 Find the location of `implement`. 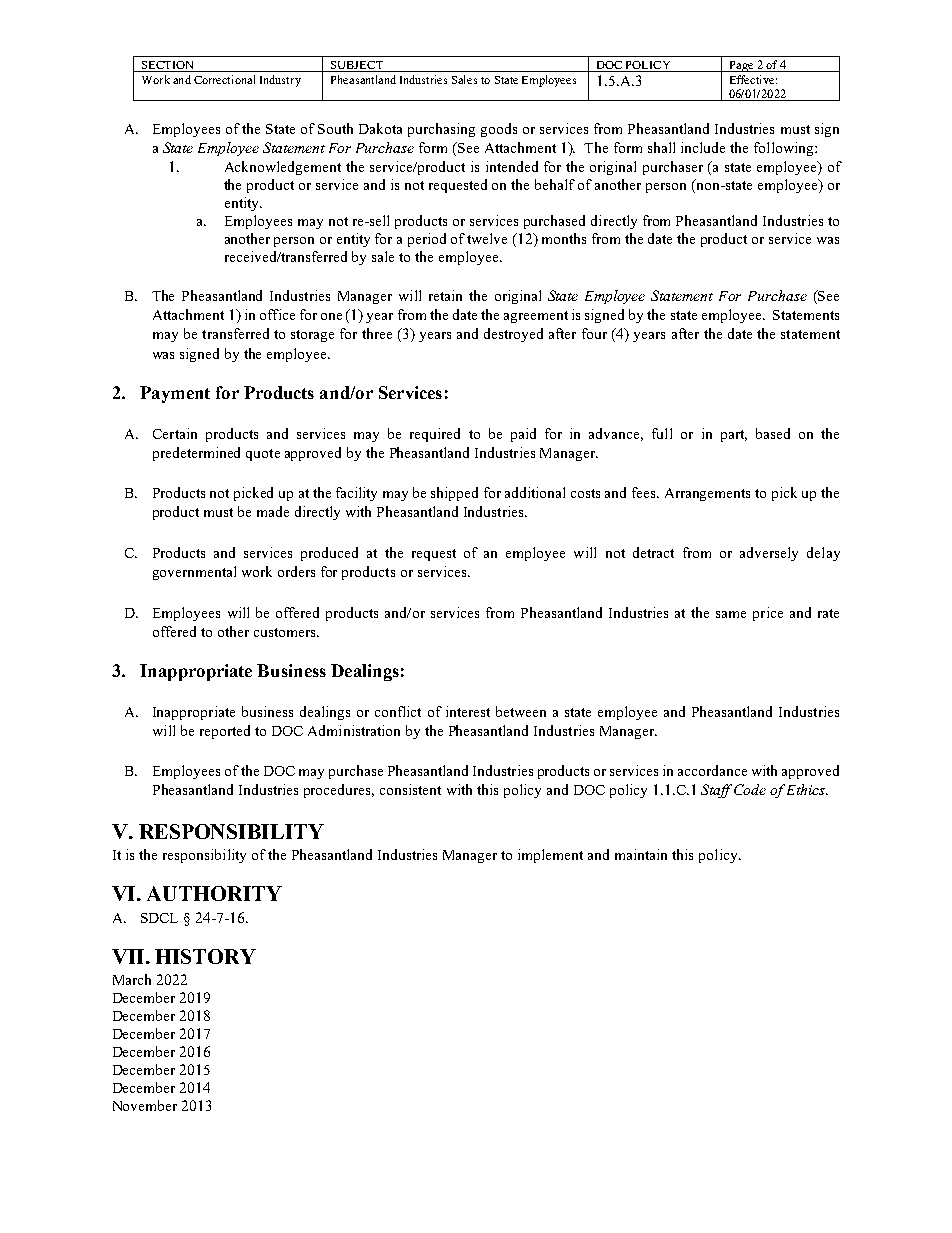

implement is located at coordinates (550, 856).
